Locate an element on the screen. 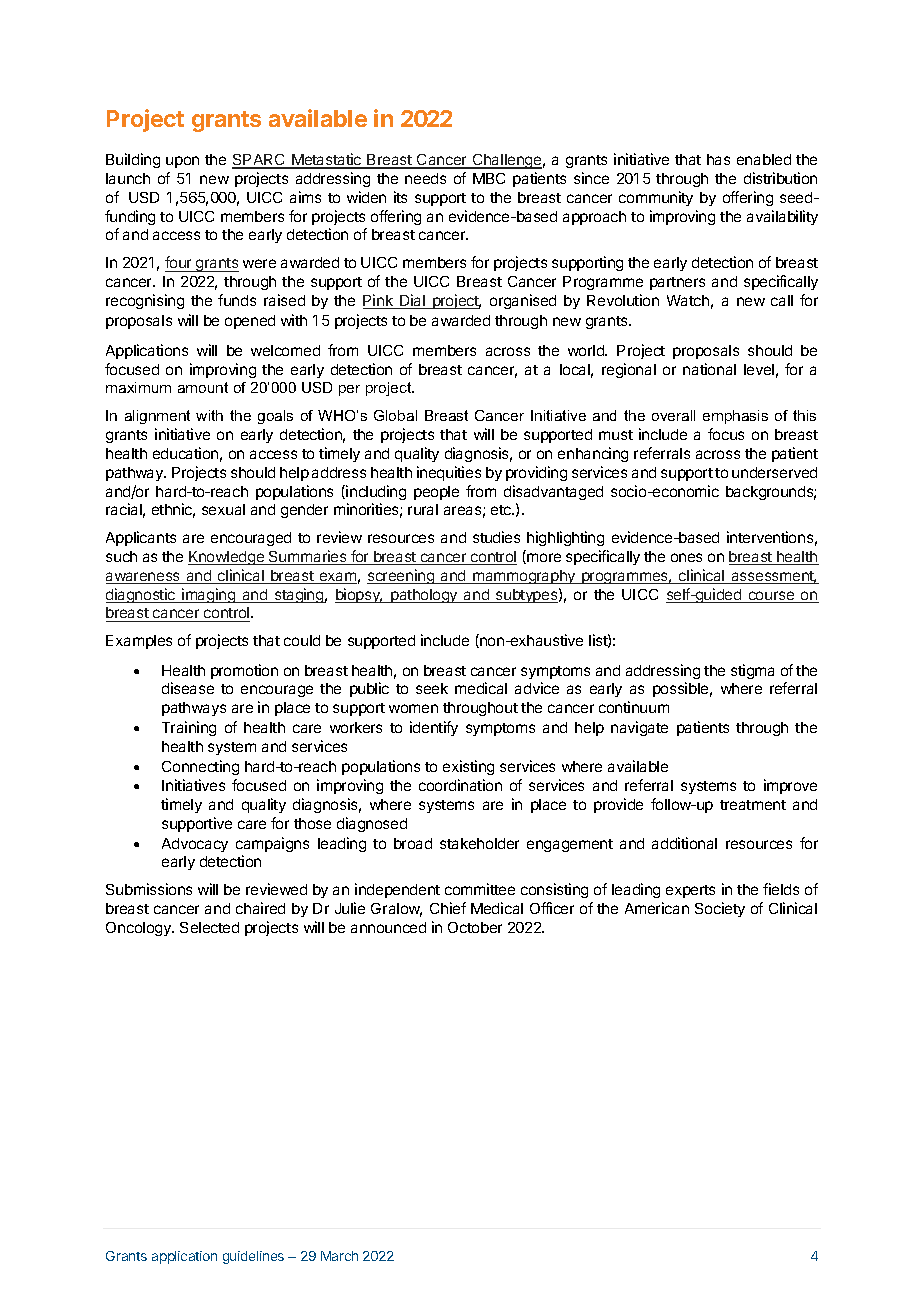 This screenshot has width=924, height=1308. Society is located at coordinates (720, 909).
